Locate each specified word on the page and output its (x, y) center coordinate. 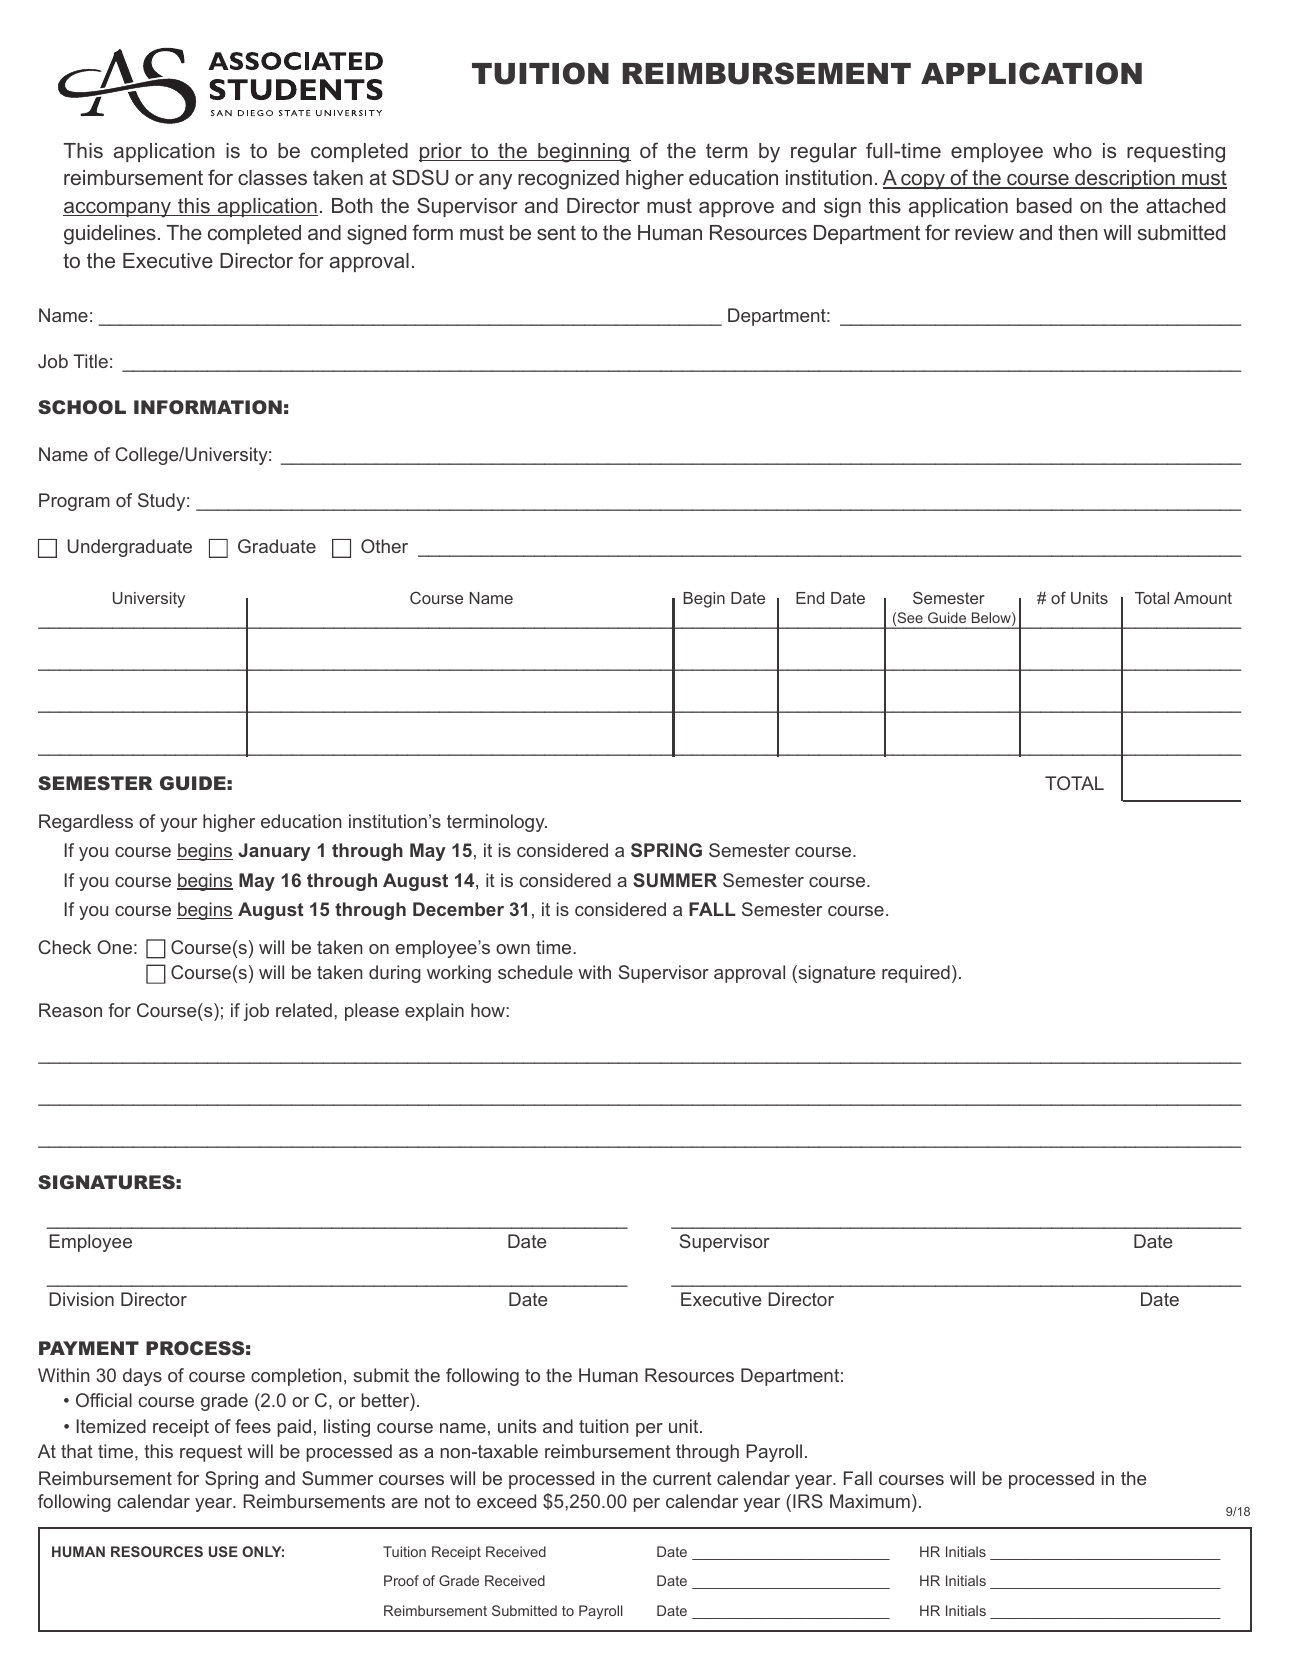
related (304, 1010)
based (1044, 205)
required (916, 974)
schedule (535, 972)
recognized (568, 180)
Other (384, 546)
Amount (1203, 598)
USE (223, 1551)
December (458, 909)
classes (272, 177)
